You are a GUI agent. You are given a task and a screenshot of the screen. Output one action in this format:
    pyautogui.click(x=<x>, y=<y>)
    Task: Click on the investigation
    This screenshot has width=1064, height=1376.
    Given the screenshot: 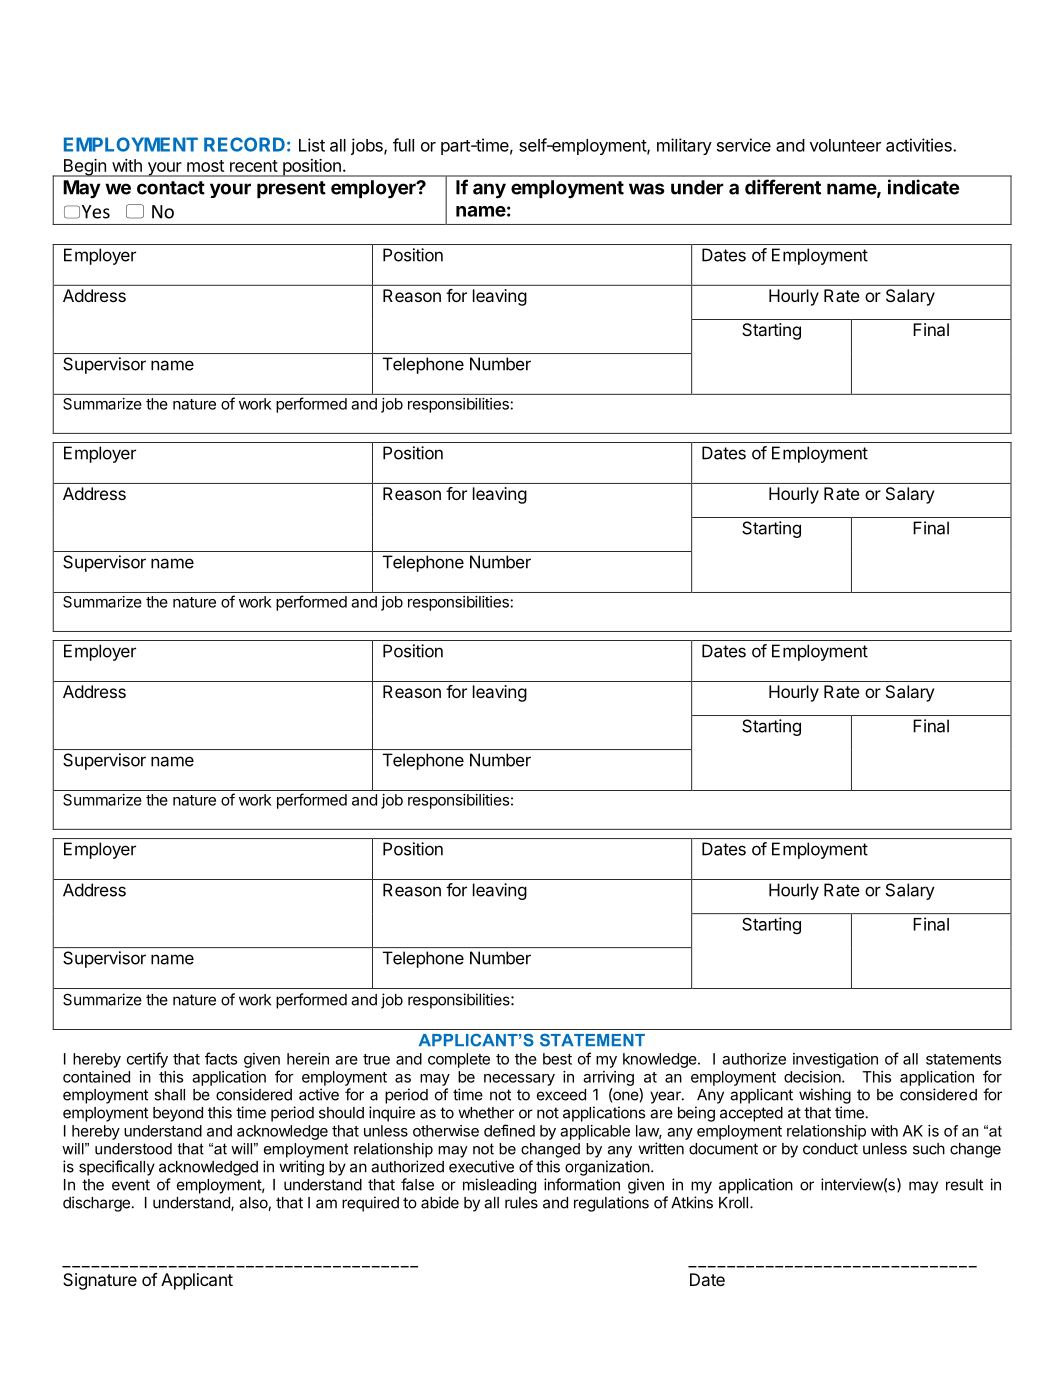 What is the action you would take?
    pyautogui.click(x=835, y=1060)
